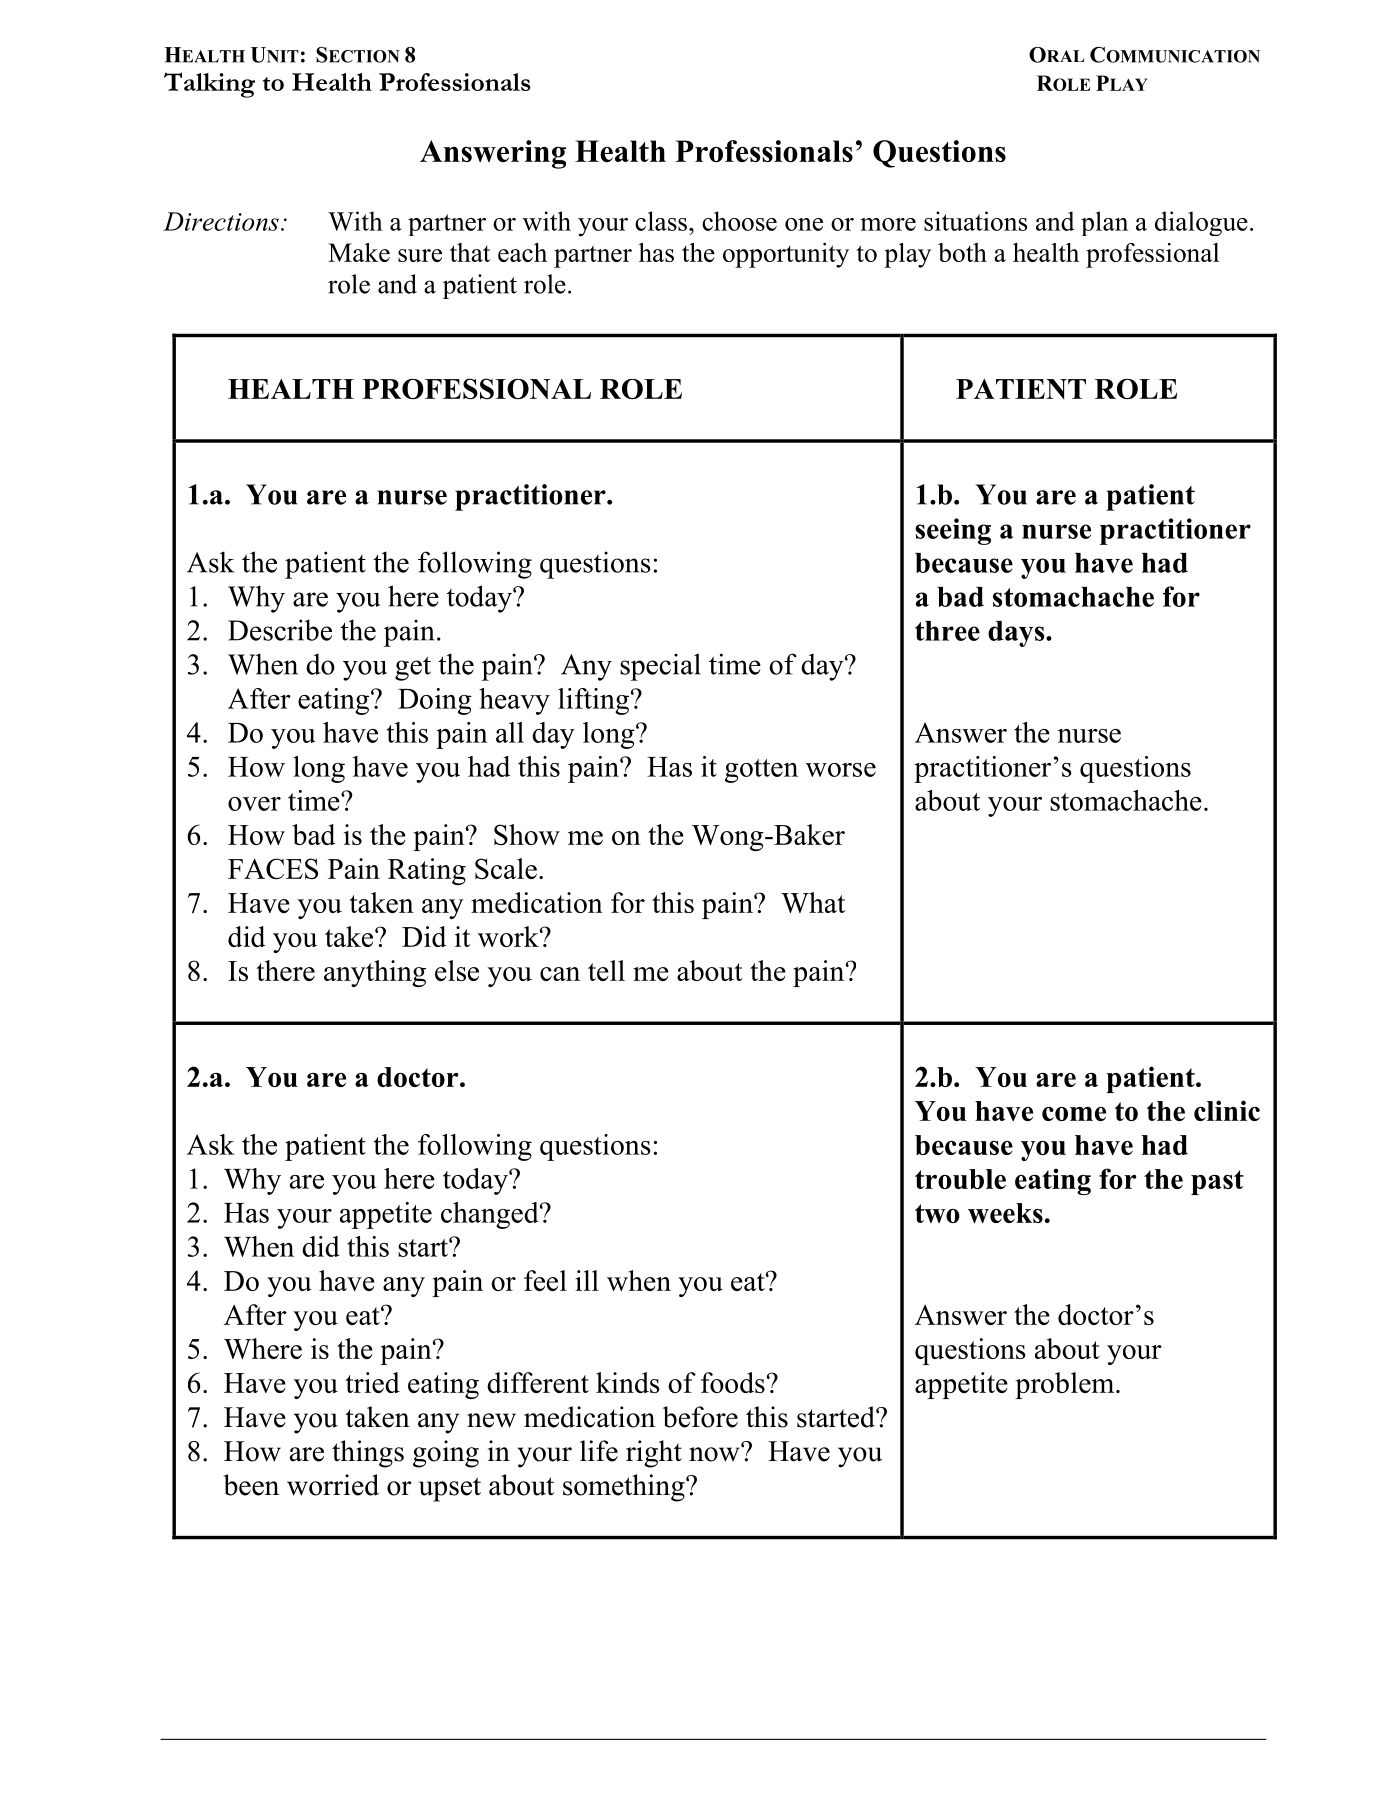 The height and width of the page is (1804, 1394). What do you see at coordinates (209, 85) in the page?
I see `Talking` at bounding box center [209, 85].
